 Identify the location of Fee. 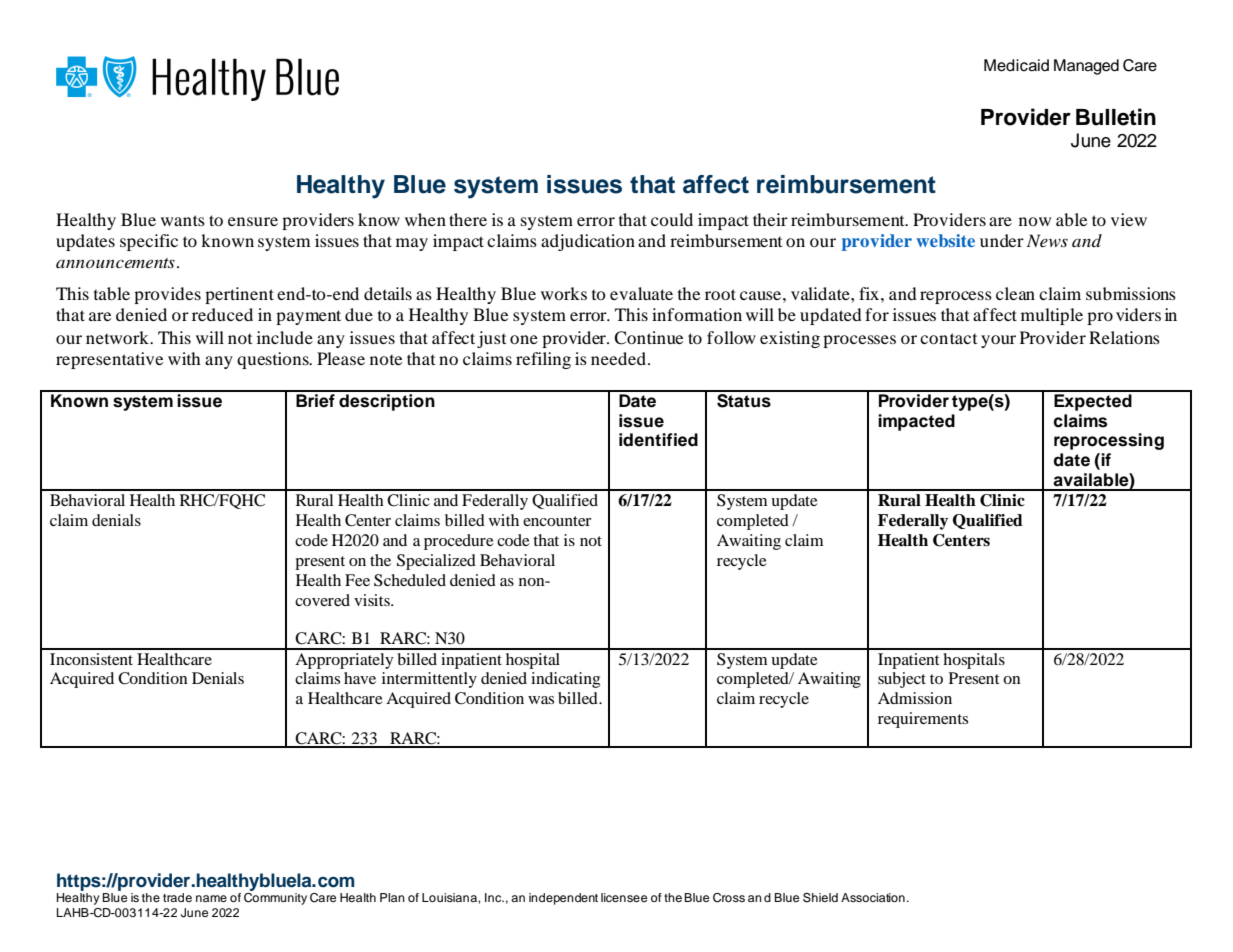
(357, 580).
